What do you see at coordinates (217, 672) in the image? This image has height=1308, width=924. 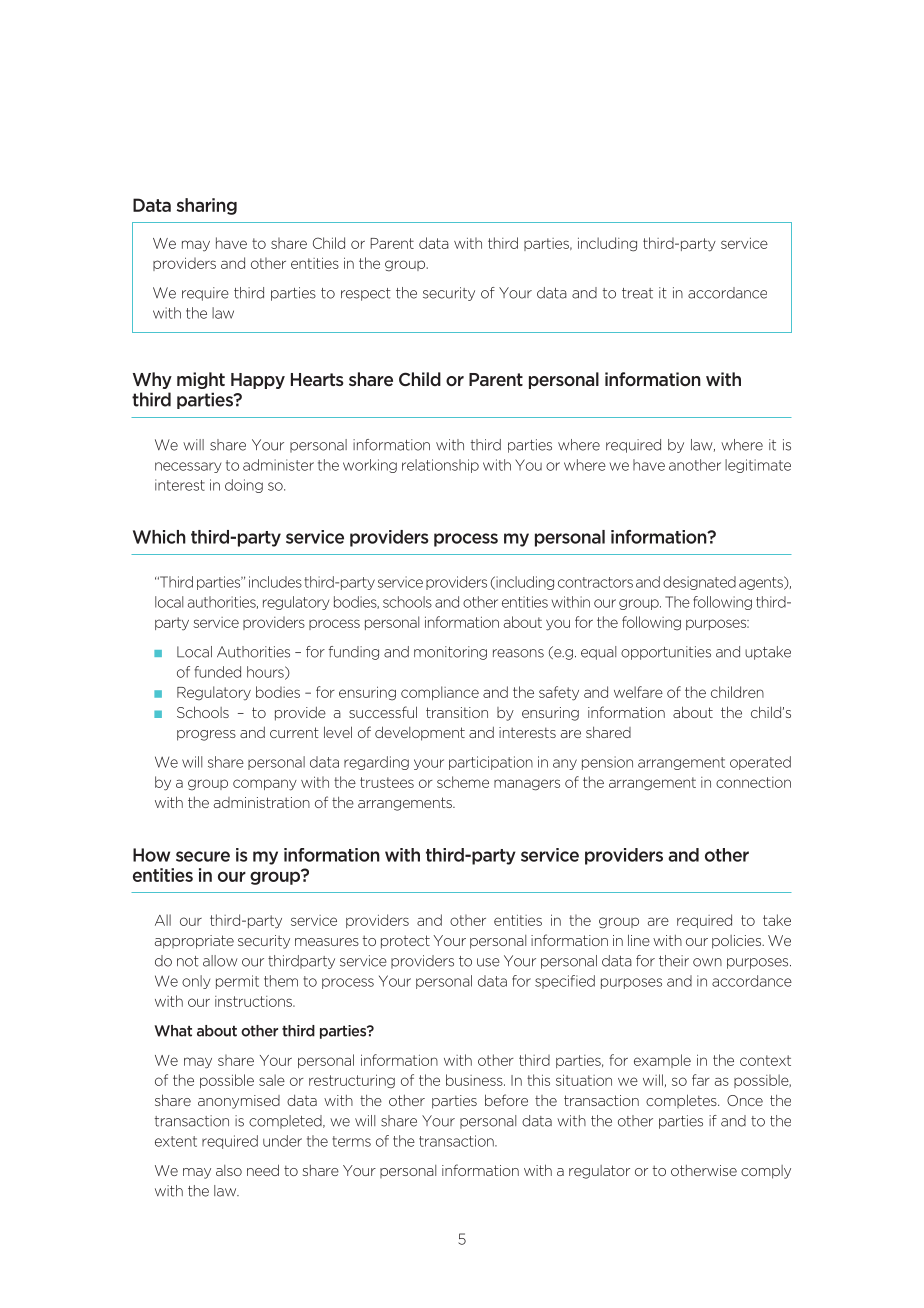 I see `funded` at bounding box center [217, 672].
